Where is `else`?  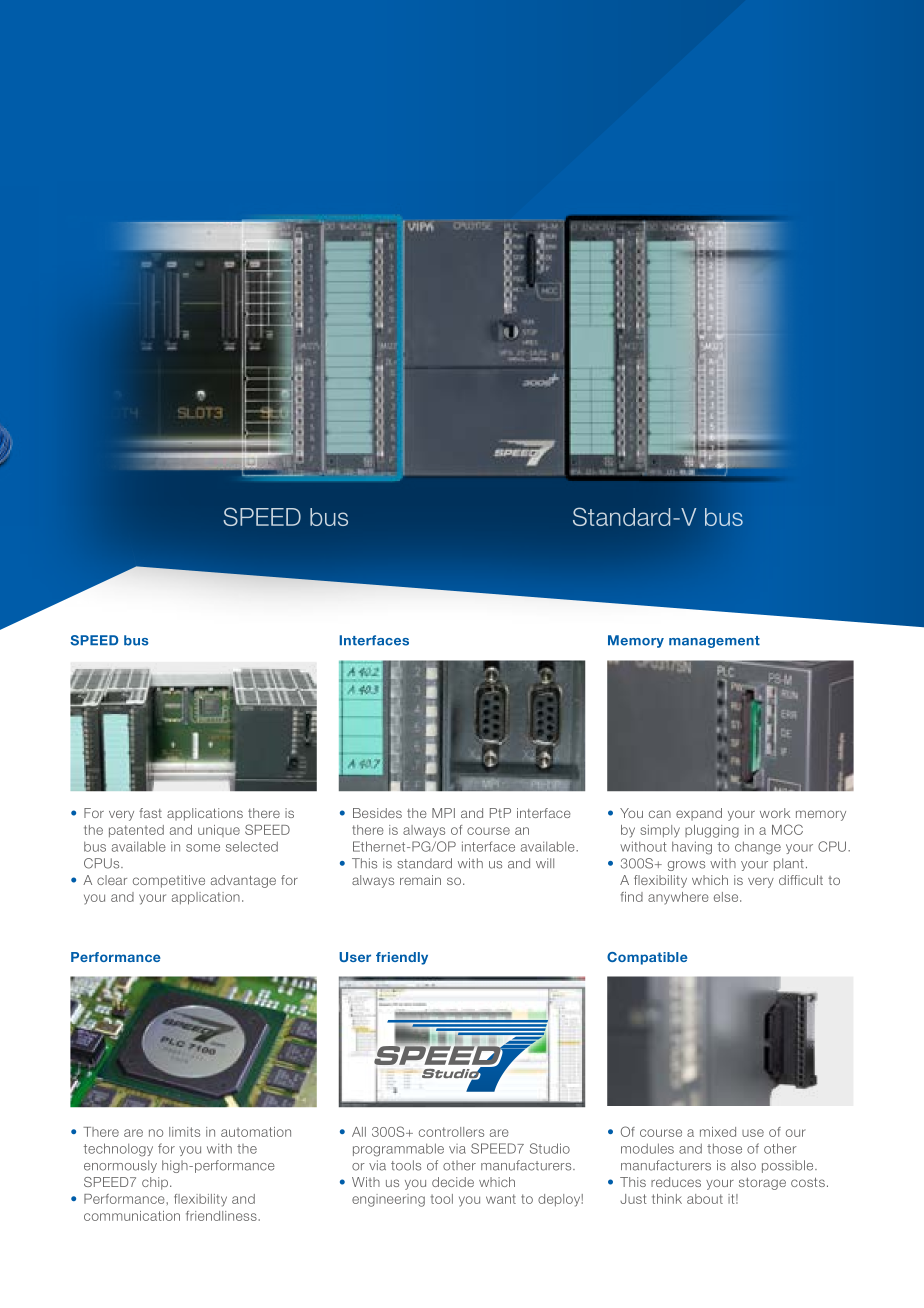 else is located at coordinates (727, 897).
